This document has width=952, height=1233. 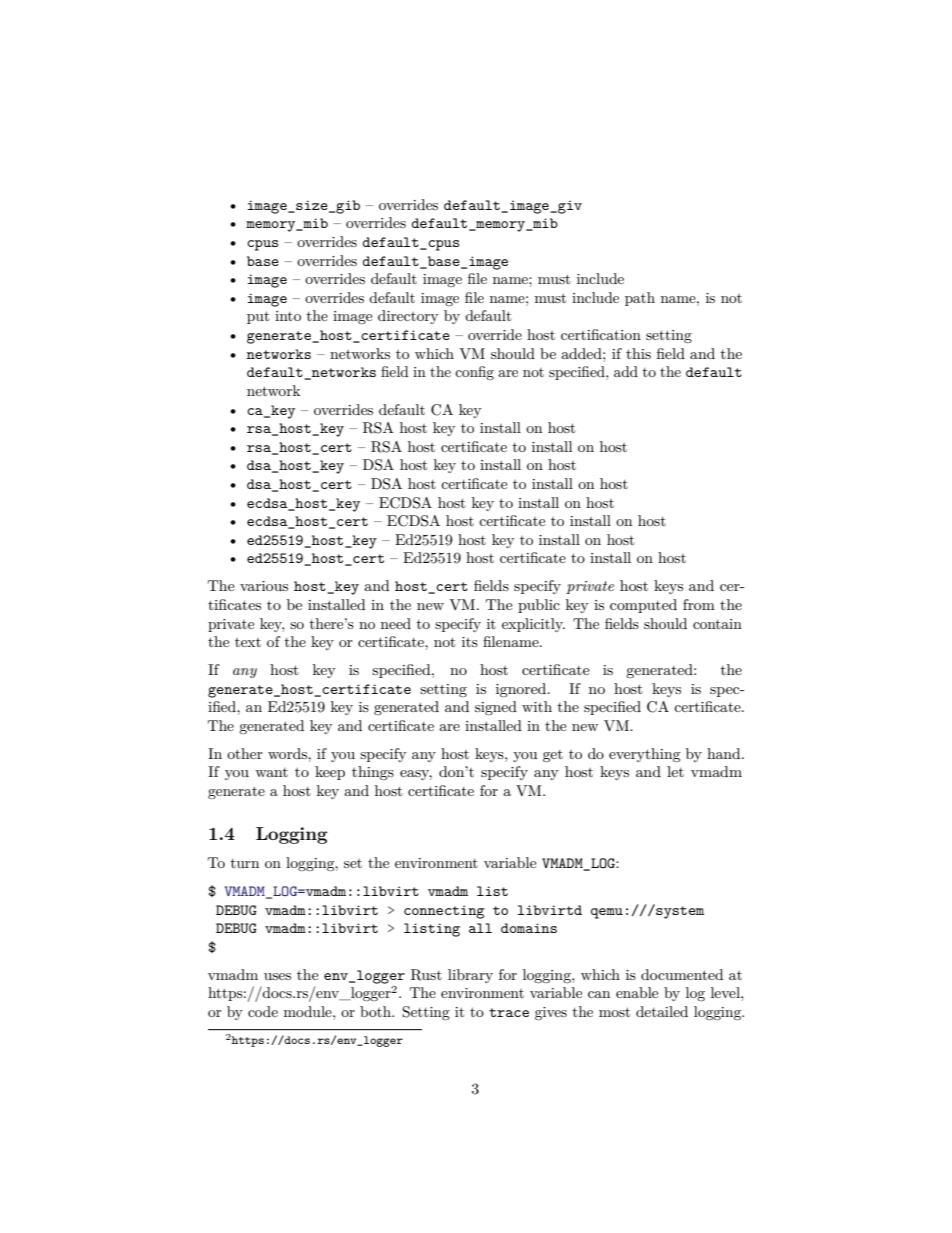 I want to click on turn, so click(x=245, y=863).
